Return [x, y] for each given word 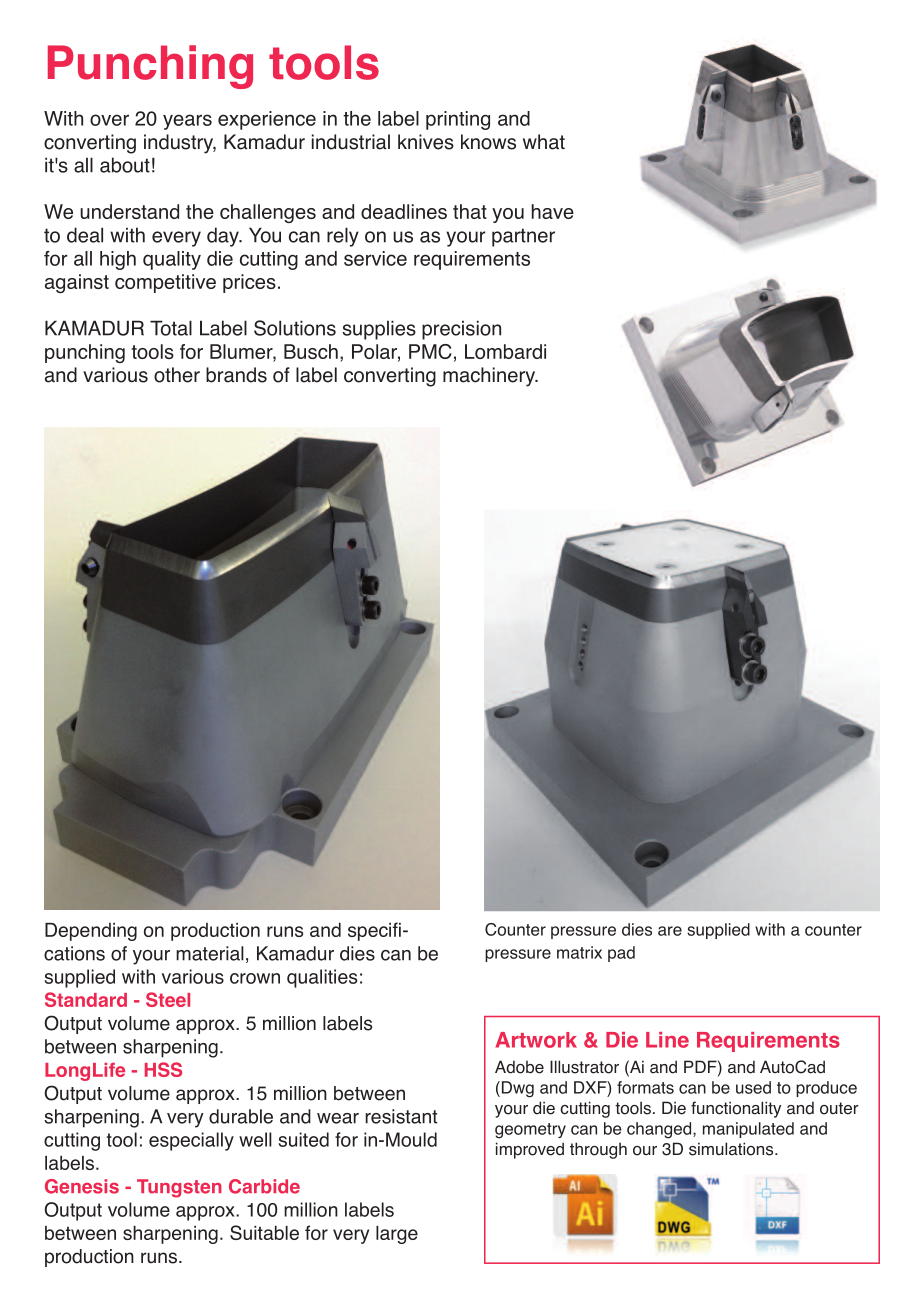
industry [180, 144]
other [177, 375]
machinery [490, 377]
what [544, 142]
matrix [579, 952]
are [670, 931]
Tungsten [179, 1188]
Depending [91, 932]
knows [488, 142]
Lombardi [505, 351]
